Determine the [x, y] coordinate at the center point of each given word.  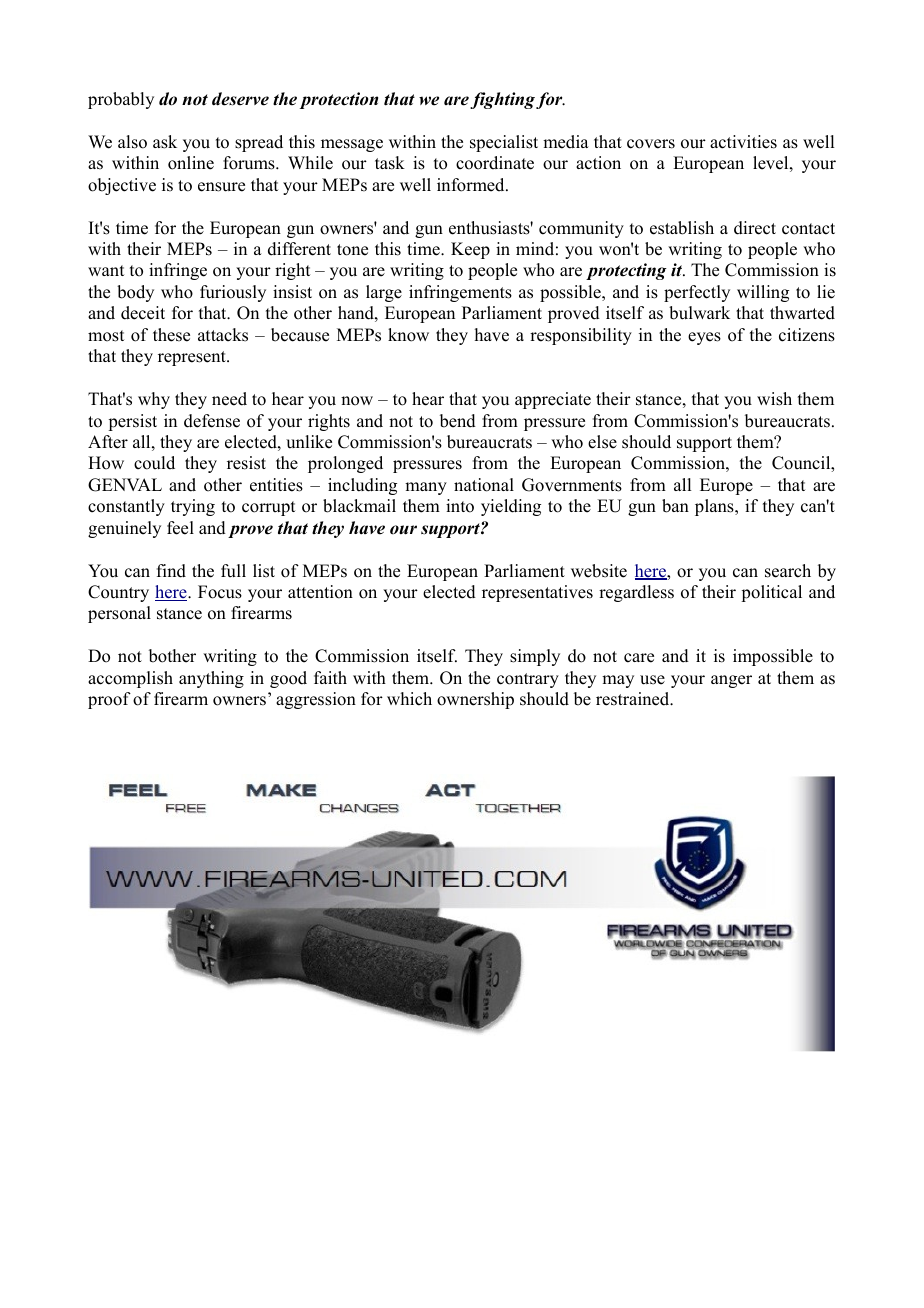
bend [458, 421]
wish [774, 399]
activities [743, 142]
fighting [502, 100]
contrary [528, 680]
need [229, 399]
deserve [240, 99]
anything [211, 679]
